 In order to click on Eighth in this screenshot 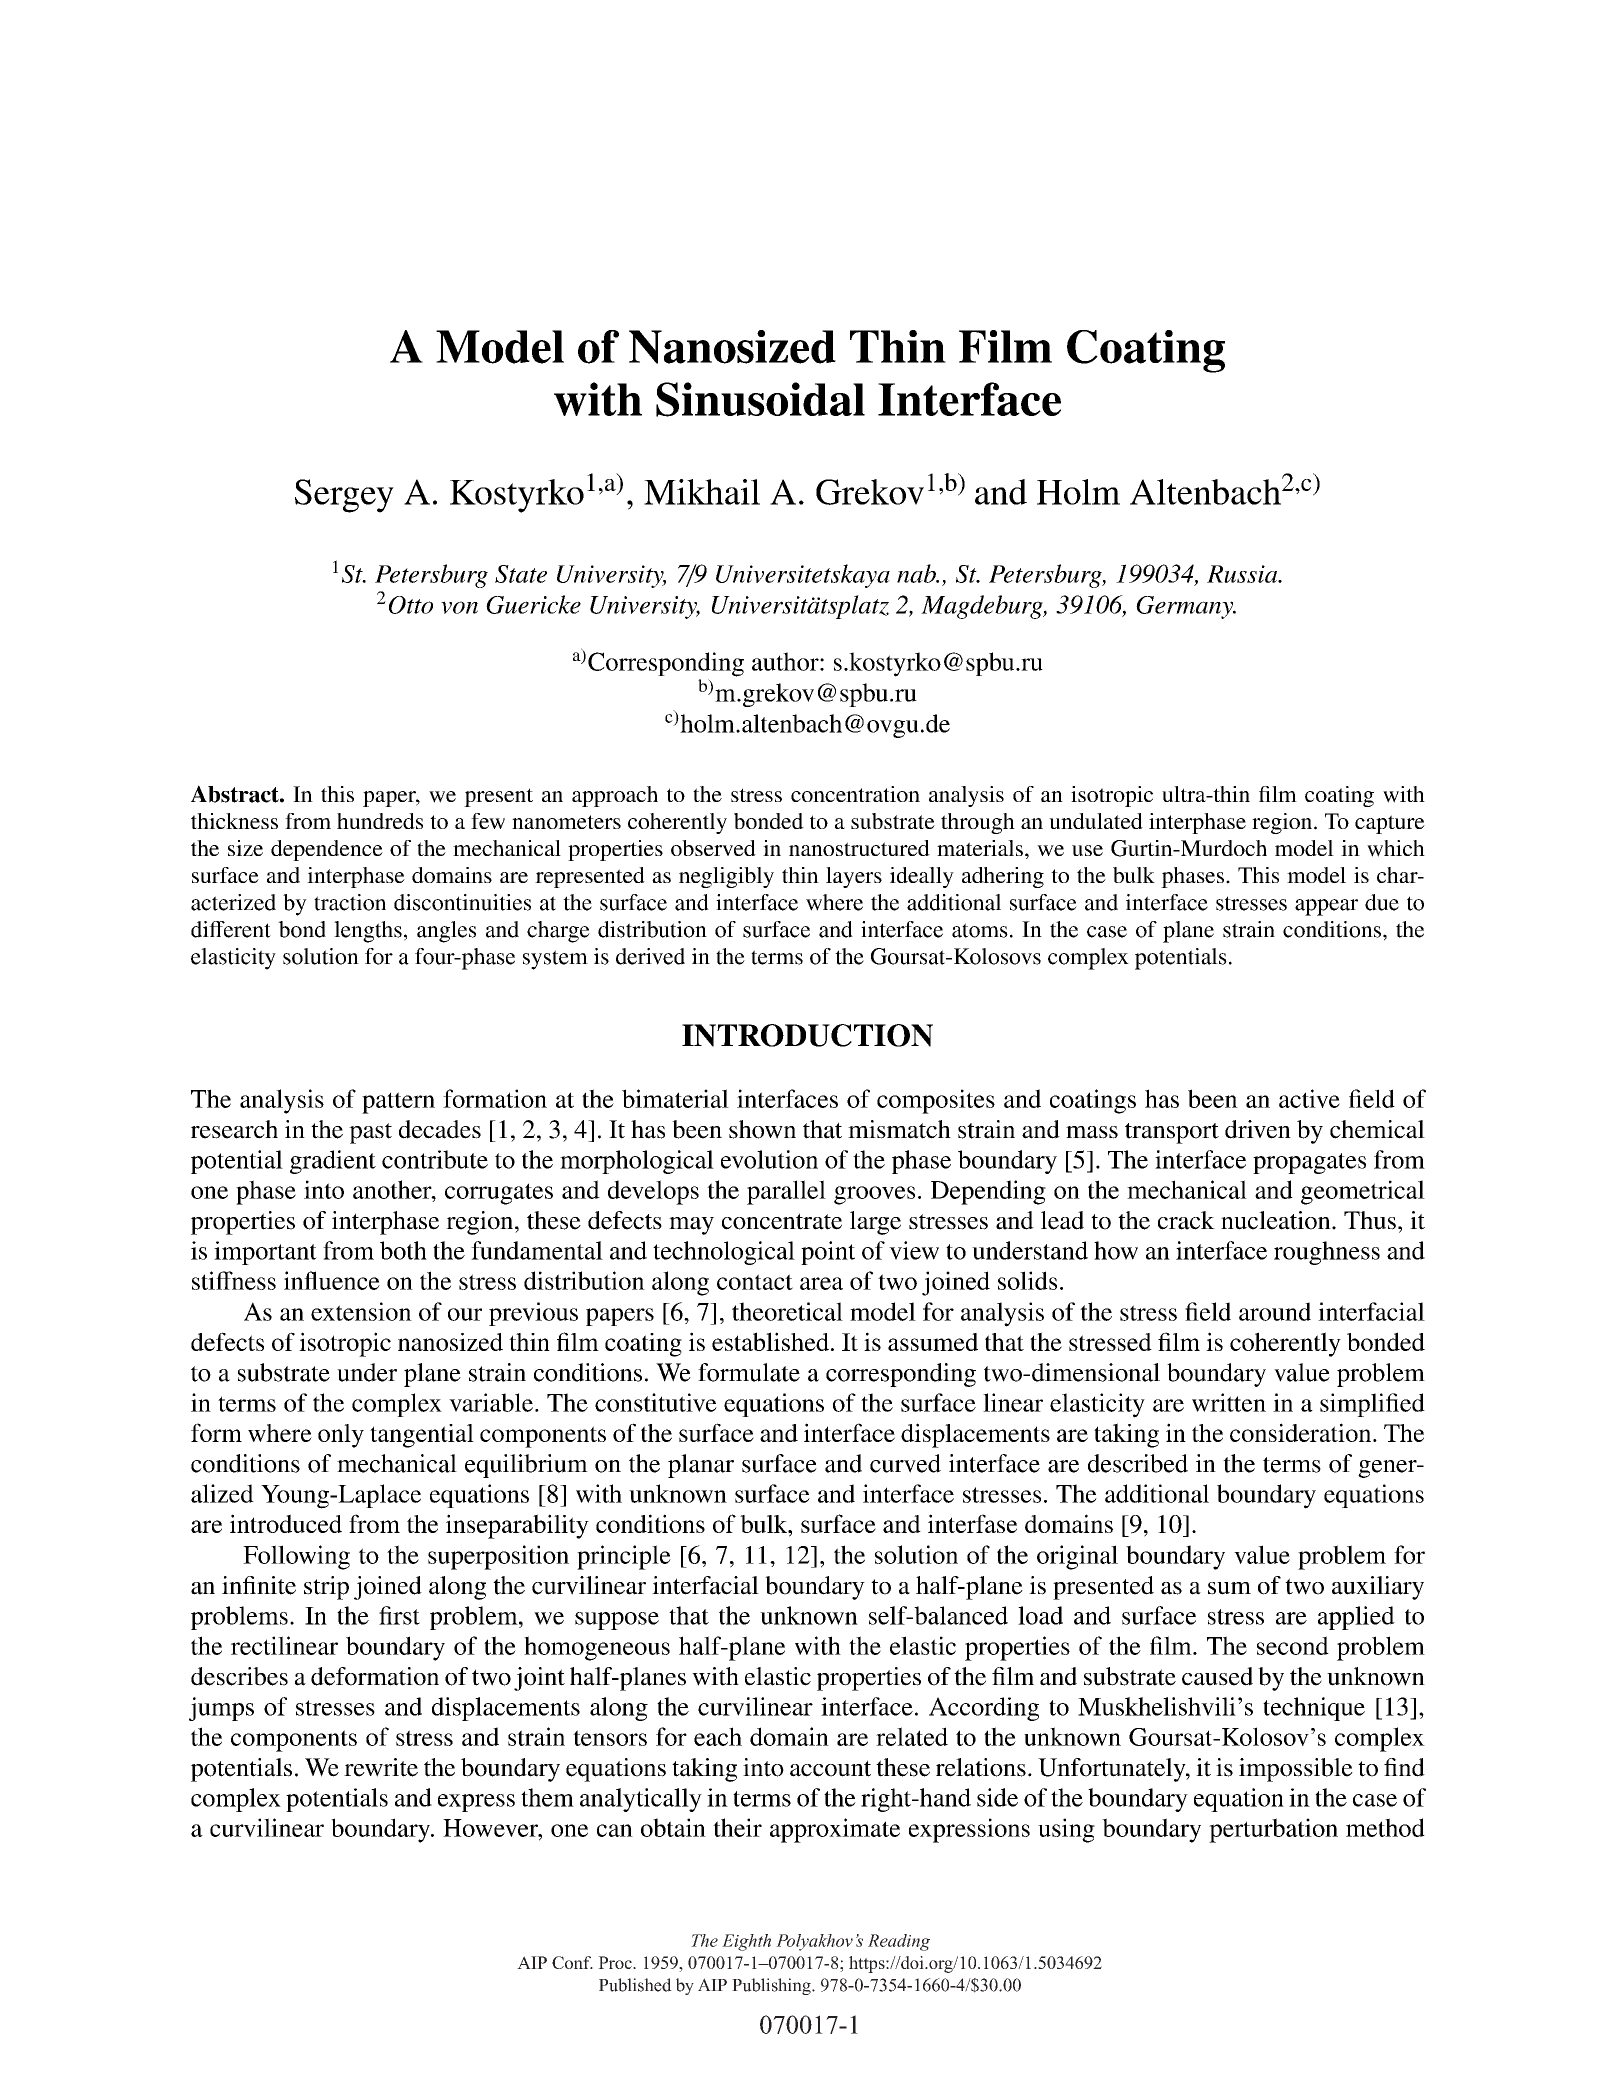, I will do `click(746, 1942)`.
